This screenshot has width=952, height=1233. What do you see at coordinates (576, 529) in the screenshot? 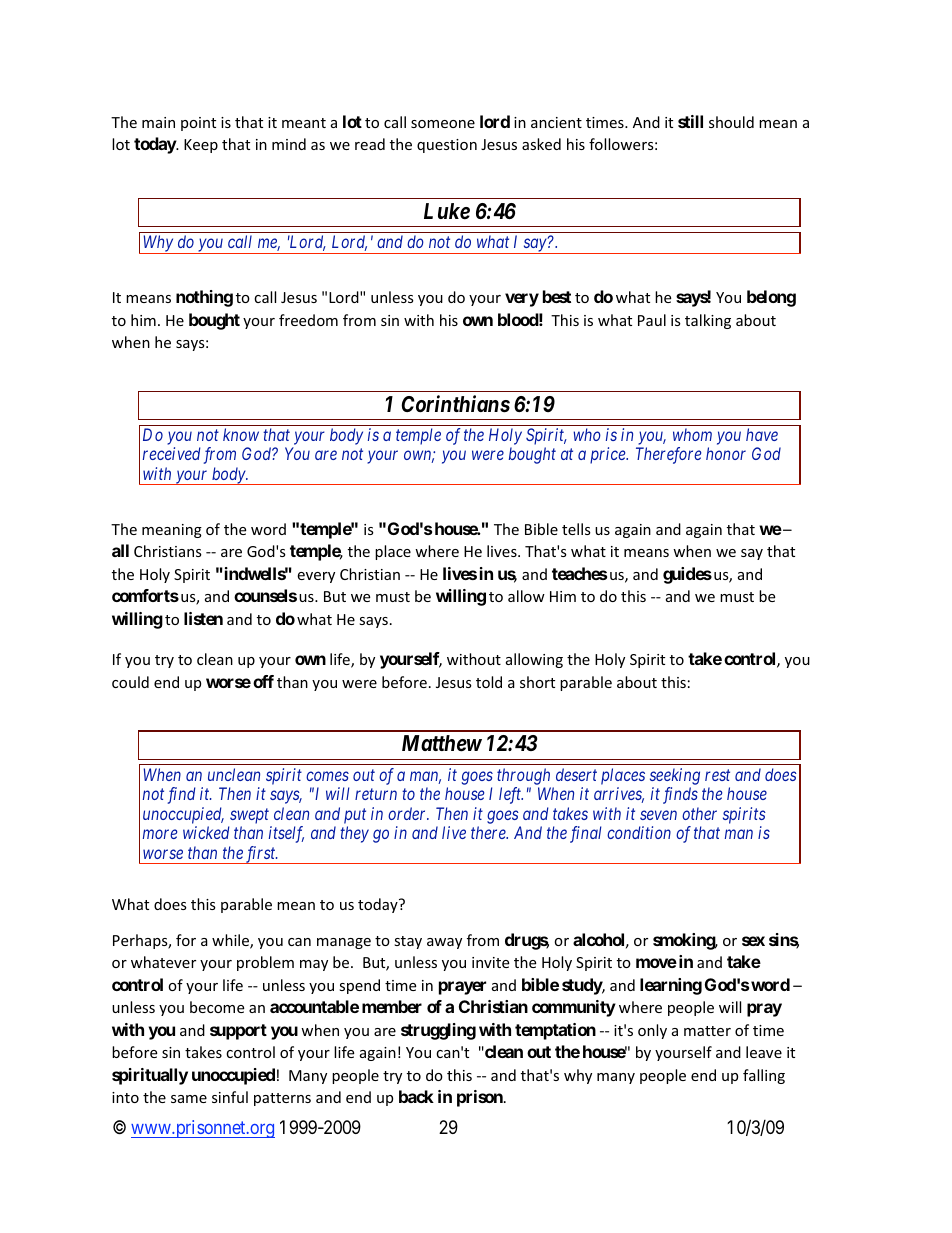
I see `tells` at bounding box center [576, 529].
